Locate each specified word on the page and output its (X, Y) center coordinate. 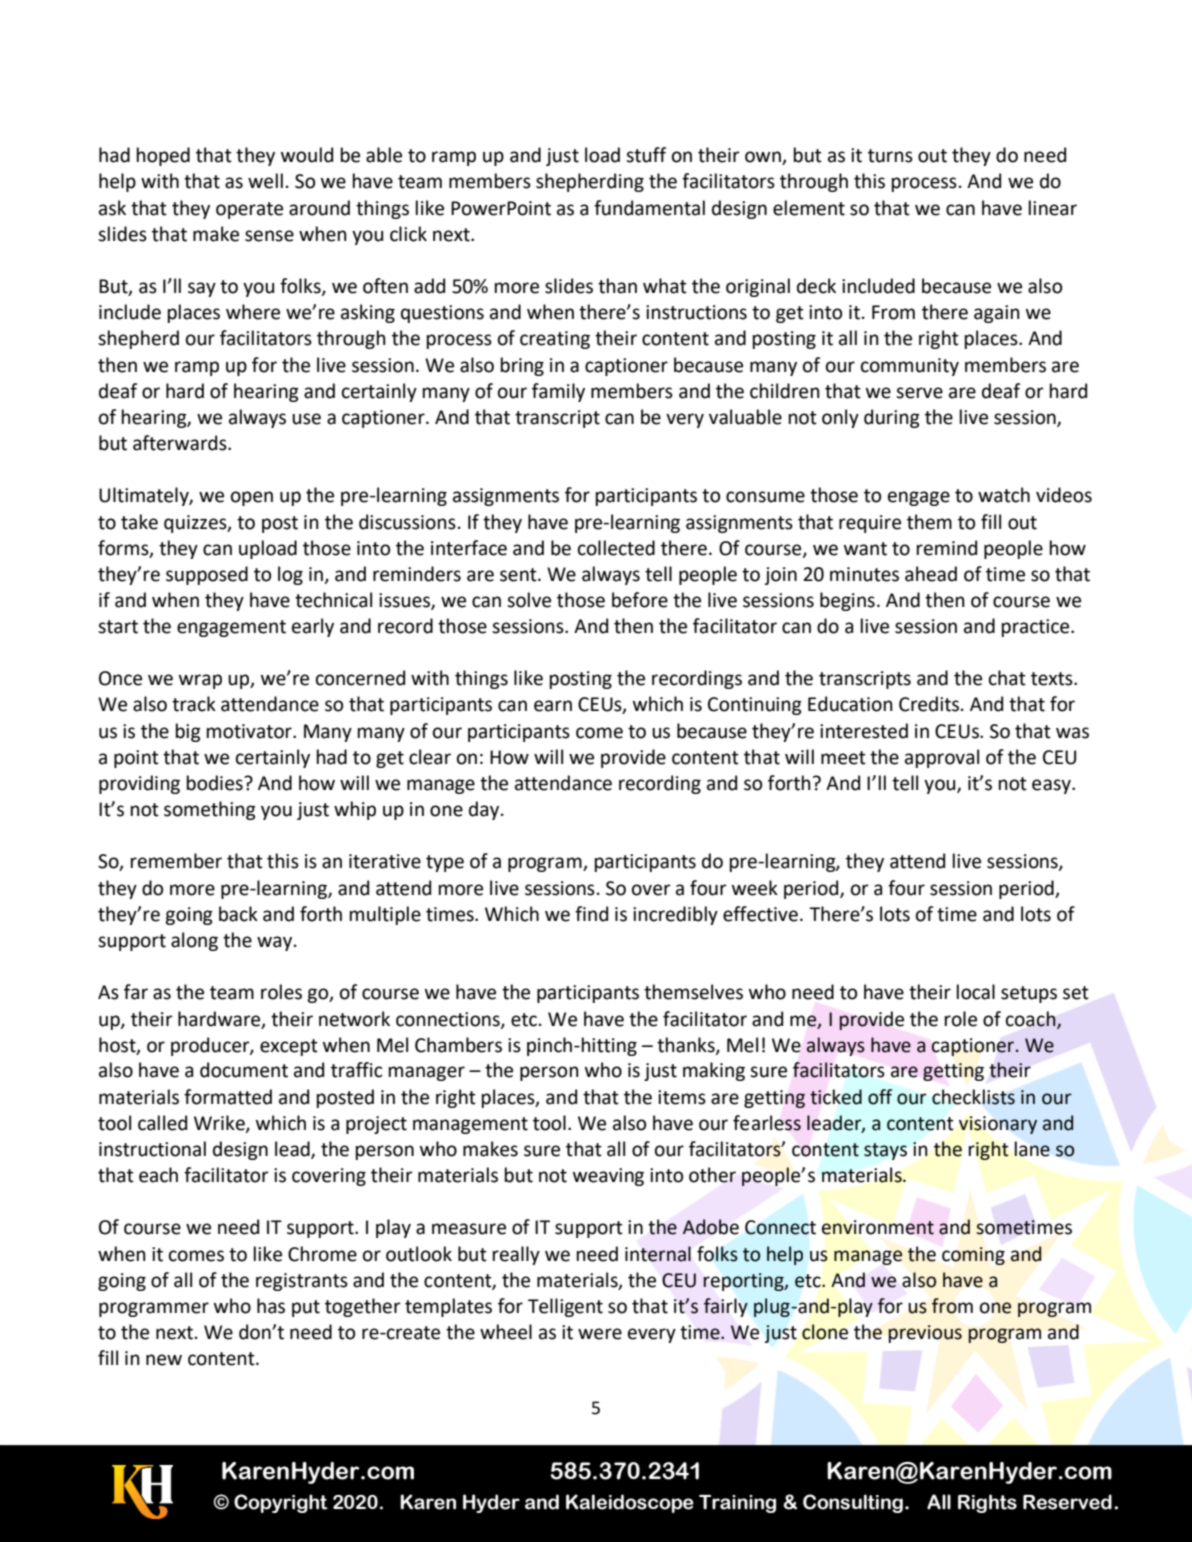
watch (1004, 495)
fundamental (649, 208)
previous (925, 1334)
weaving (608, 1177)
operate (249, 210)
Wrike (220, 1123)
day (485, 810)
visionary (998, 1125)
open (252, 498)
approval (942, 758)
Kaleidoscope (630, 1503)
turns (890, 156)
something (210, 810)
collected (616, 548)
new (164, 1360)
